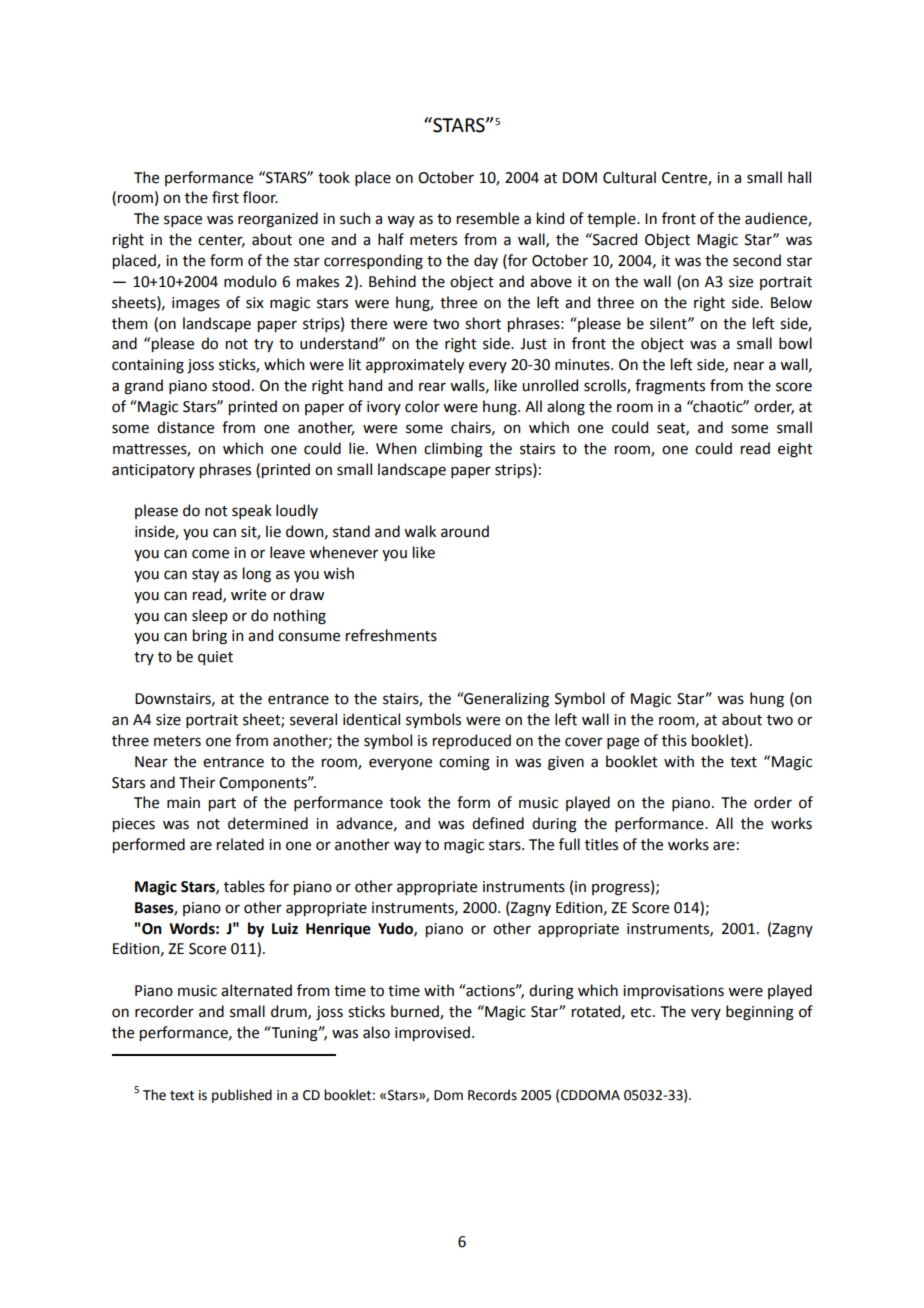 The height and width of the screenshot is (1308, 924). What do you see at coordinates (391, 635) in the screenshot?
I see `refreshments` at bounding box center [391, 635].
